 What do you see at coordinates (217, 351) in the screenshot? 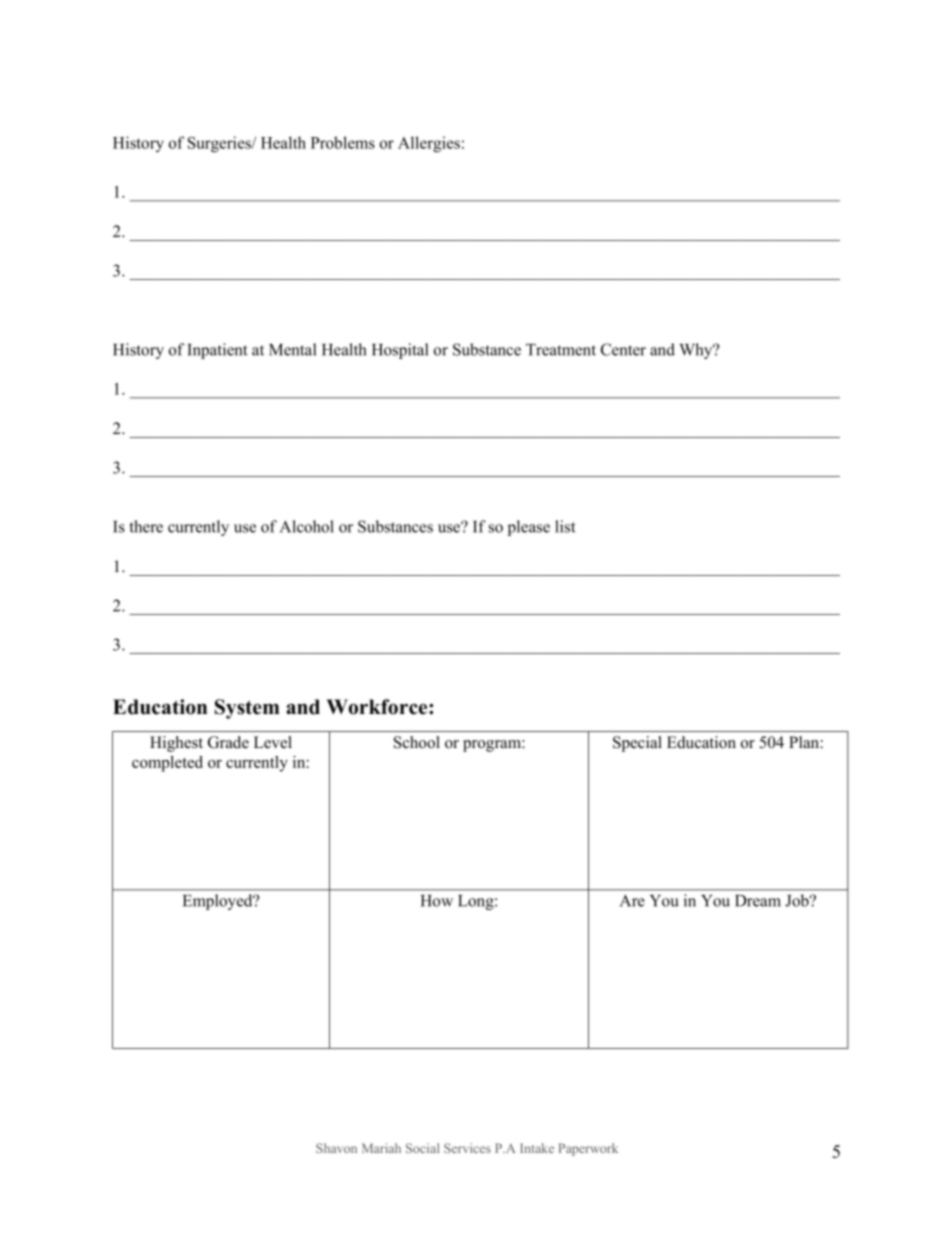
I see `Inpatient` at bounding box center [217, 351].
